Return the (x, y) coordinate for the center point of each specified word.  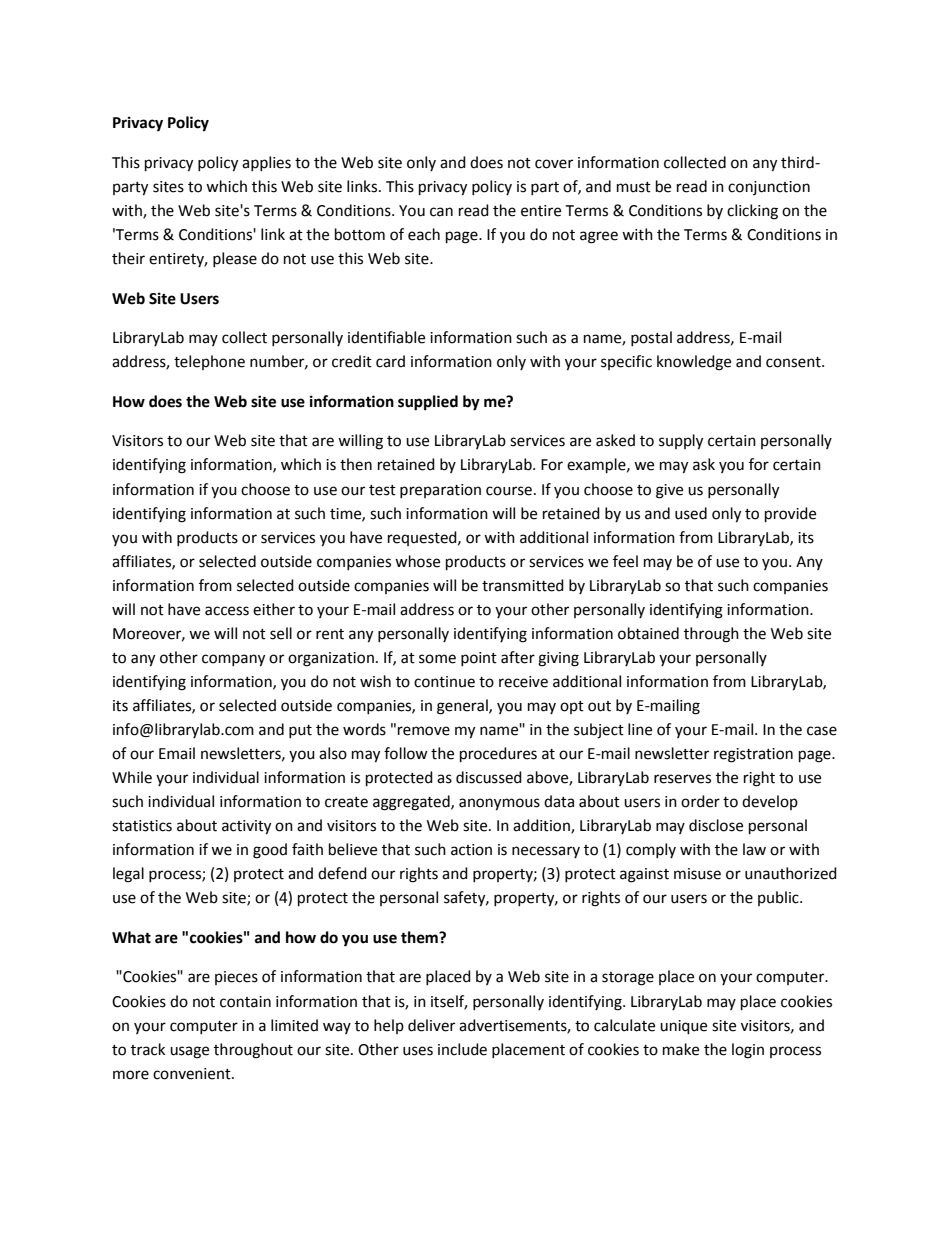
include (462, 1049)
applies (266, 163)
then (356, 464)
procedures (498, 755)
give (669, 491)
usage (189, 1052)
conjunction (769, 188)
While (132, 777)
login (748, 1051)
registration (753, 755)
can (441, 212)
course (509, 491)
